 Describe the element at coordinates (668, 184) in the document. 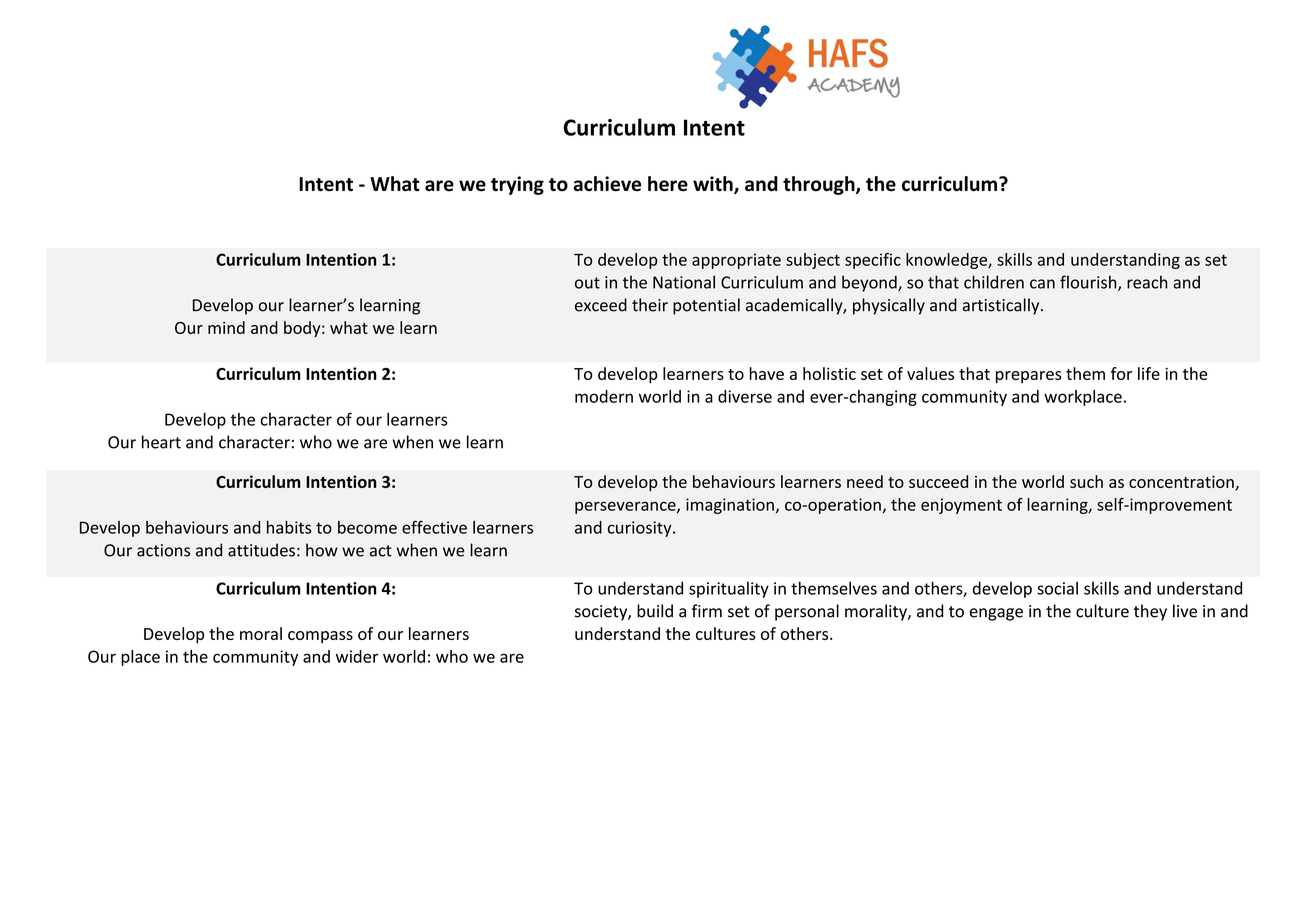

I see `here` at that location.
